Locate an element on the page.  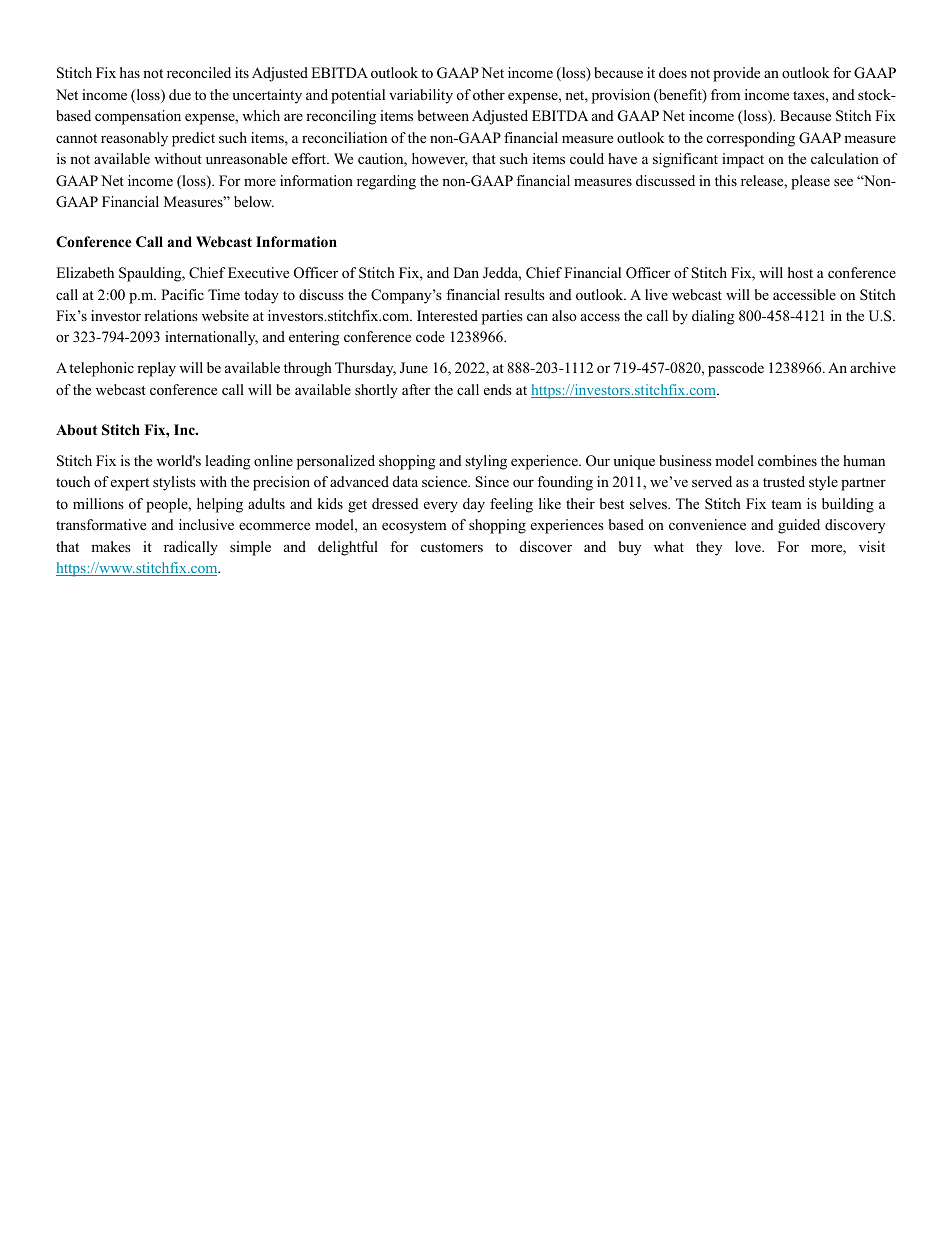
archive is located at coordinates (873, 367).
